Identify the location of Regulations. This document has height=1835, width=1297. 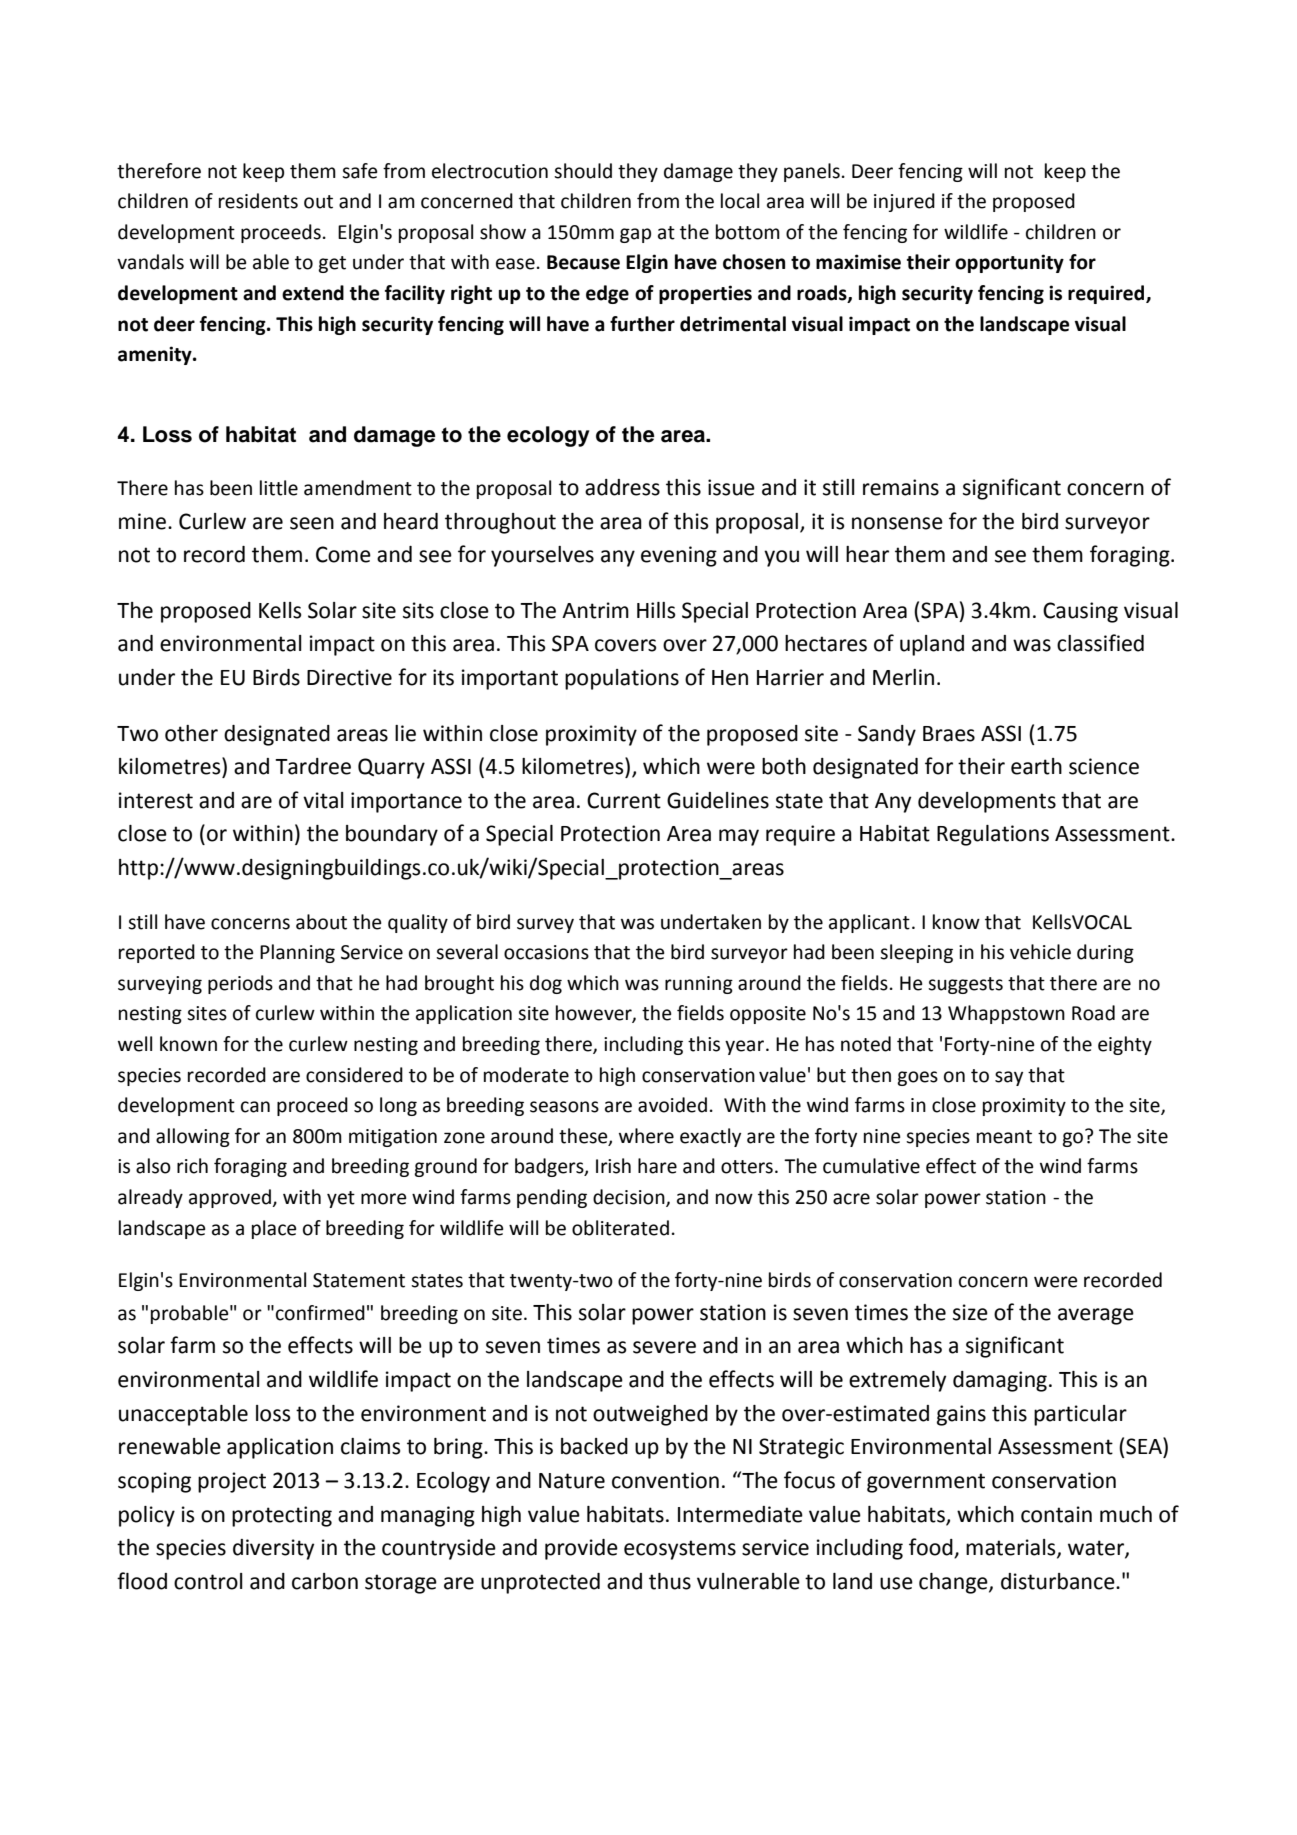
(993, 835).
